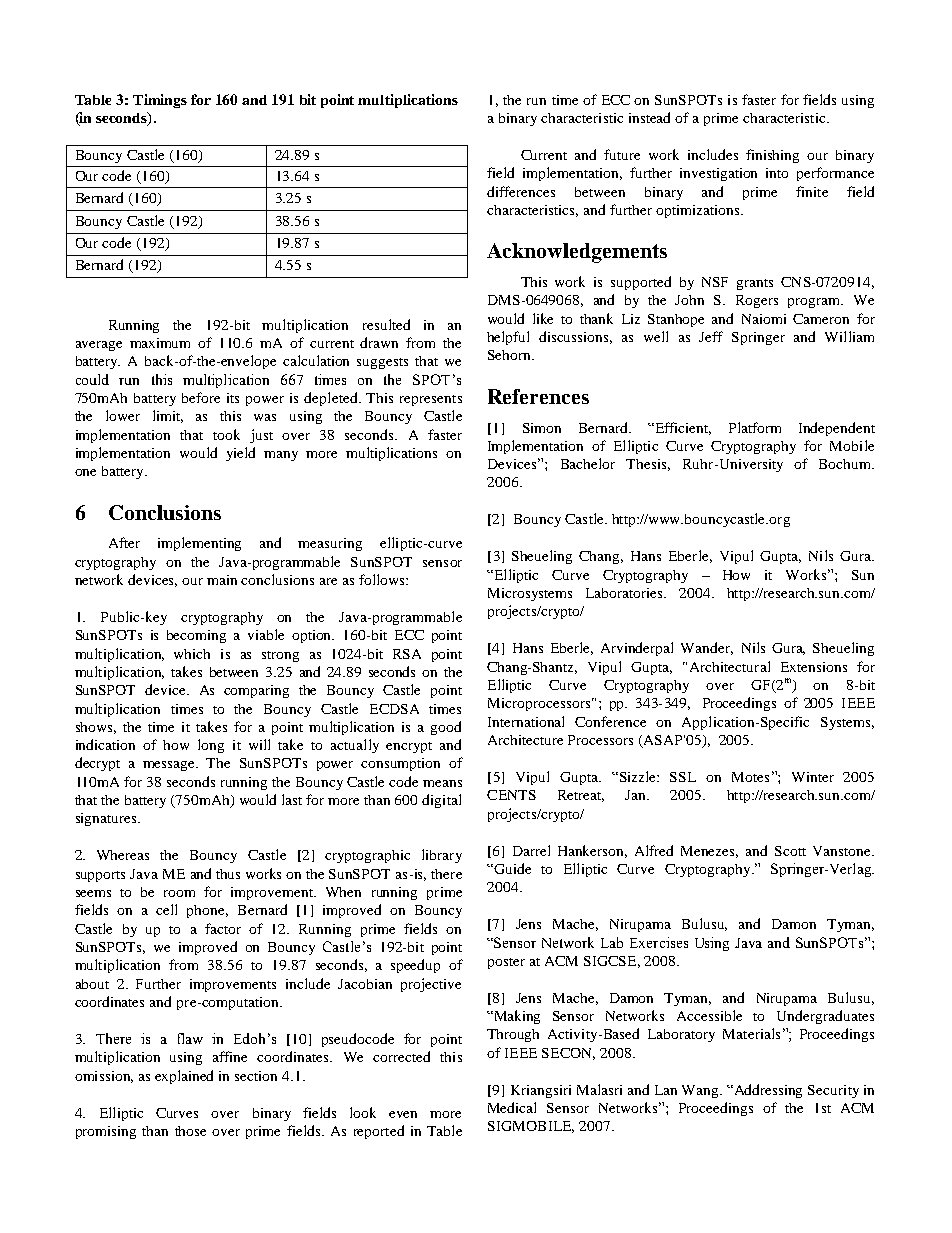 The width and height of the screenshot is (952, 1233). Describe the element at coordinates (211, 746) in the screenshot. I see `long` at that location.
